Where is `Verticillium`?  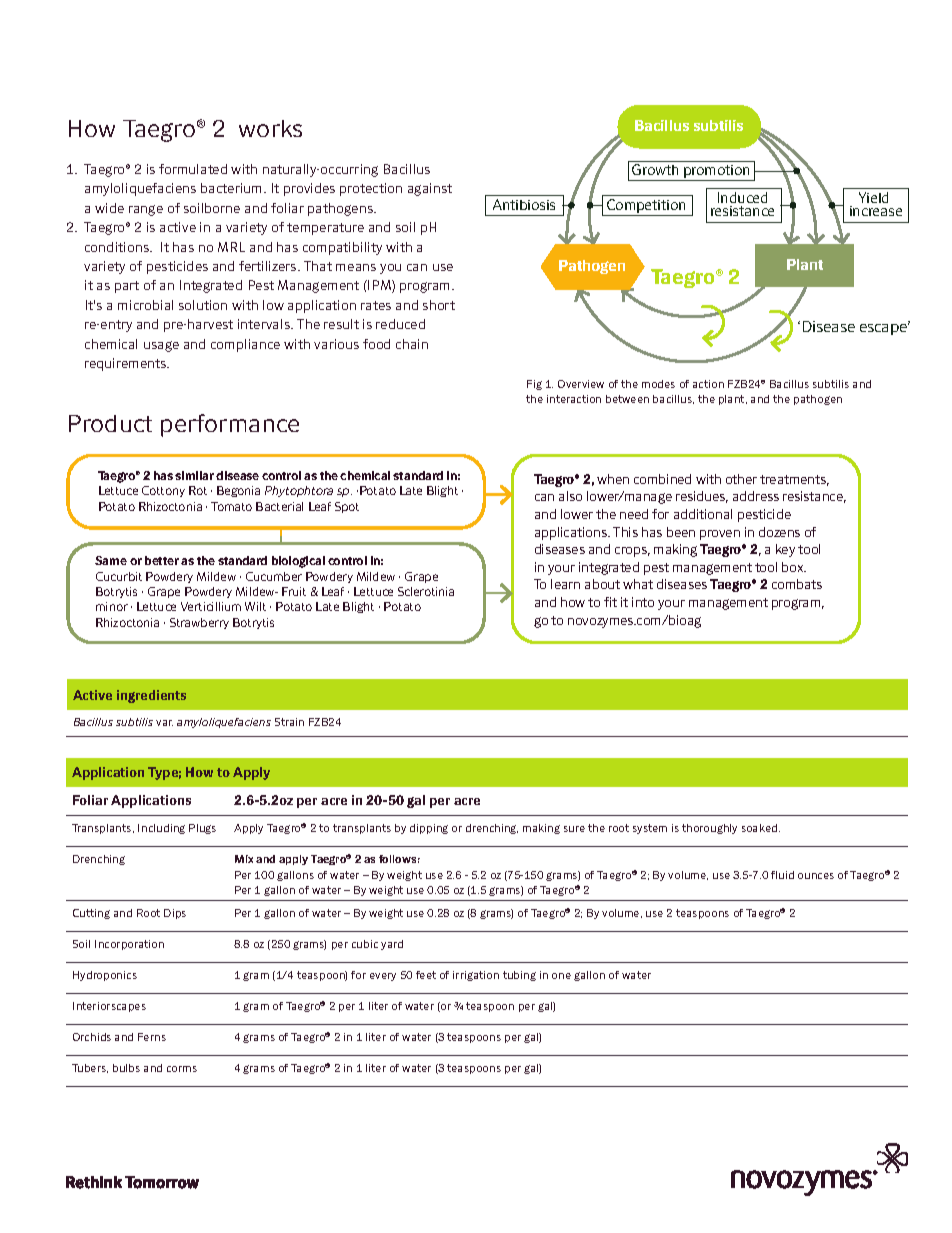 Verticillium is located at coordinates (211, 606).
